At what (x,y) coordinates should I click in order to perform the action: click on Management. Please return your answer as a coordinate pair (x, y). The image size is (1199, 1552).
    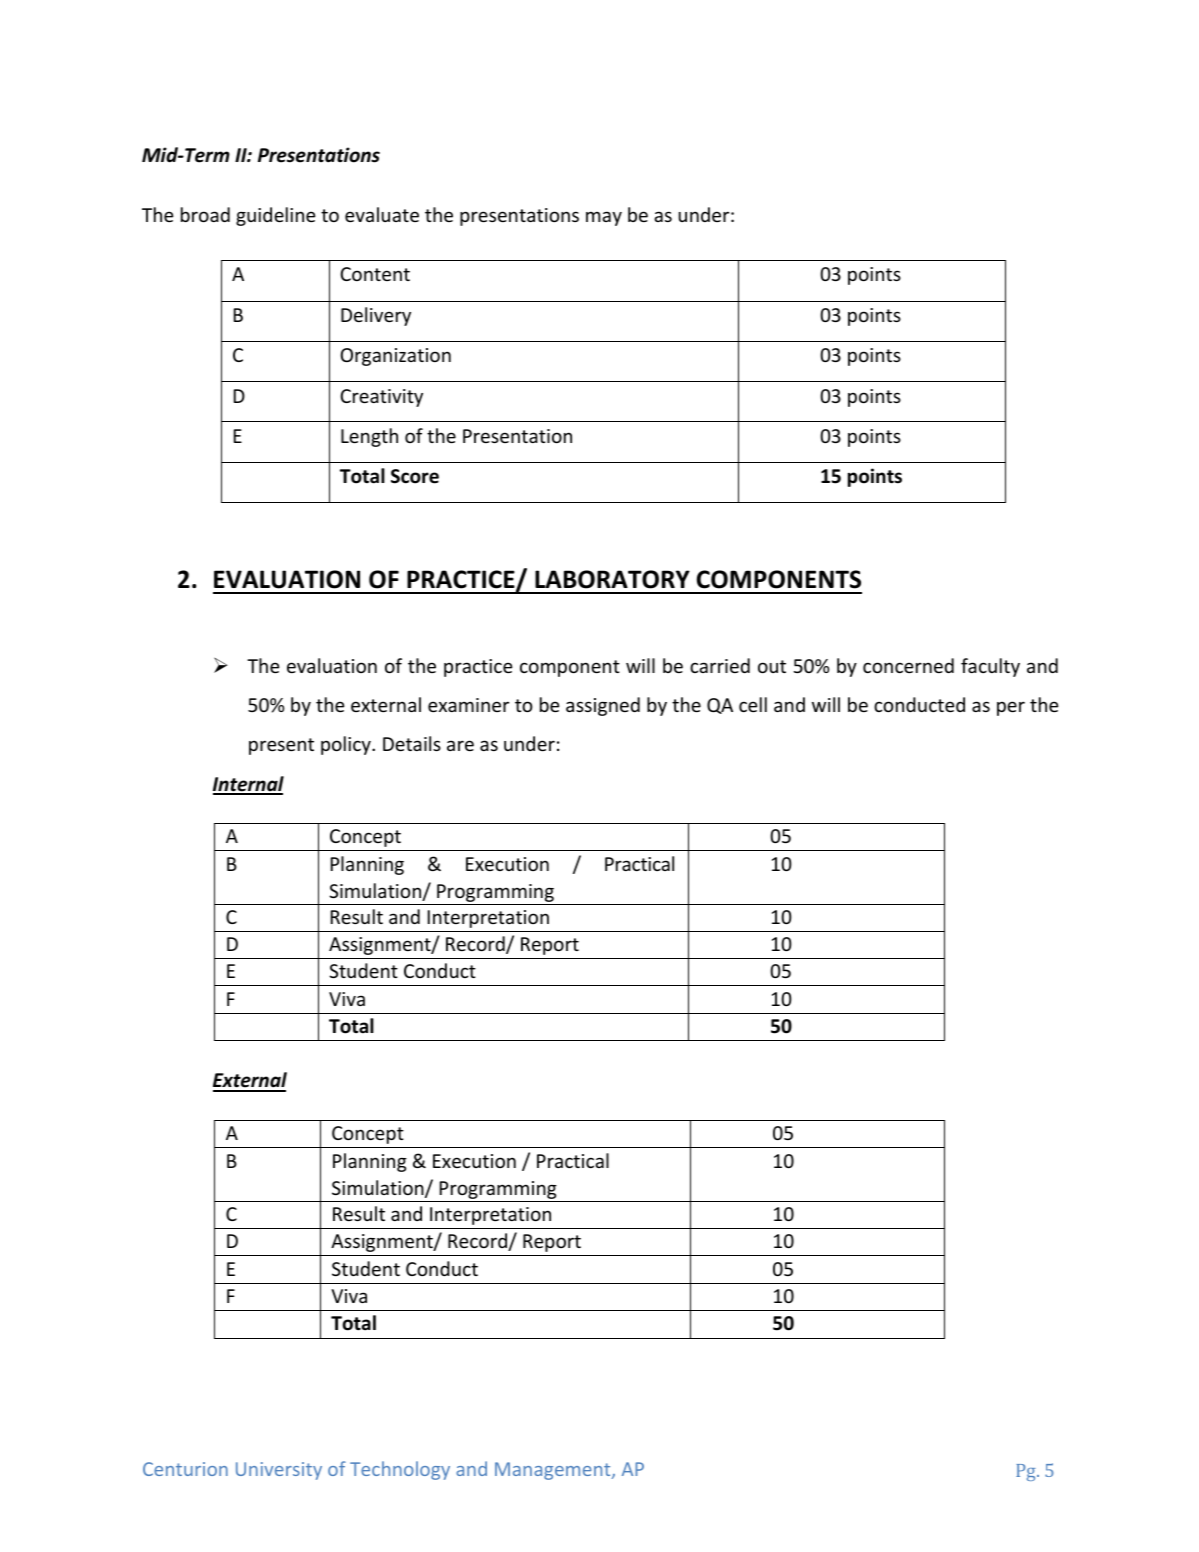
    Looking at the image, I should click on (554, 1471).
